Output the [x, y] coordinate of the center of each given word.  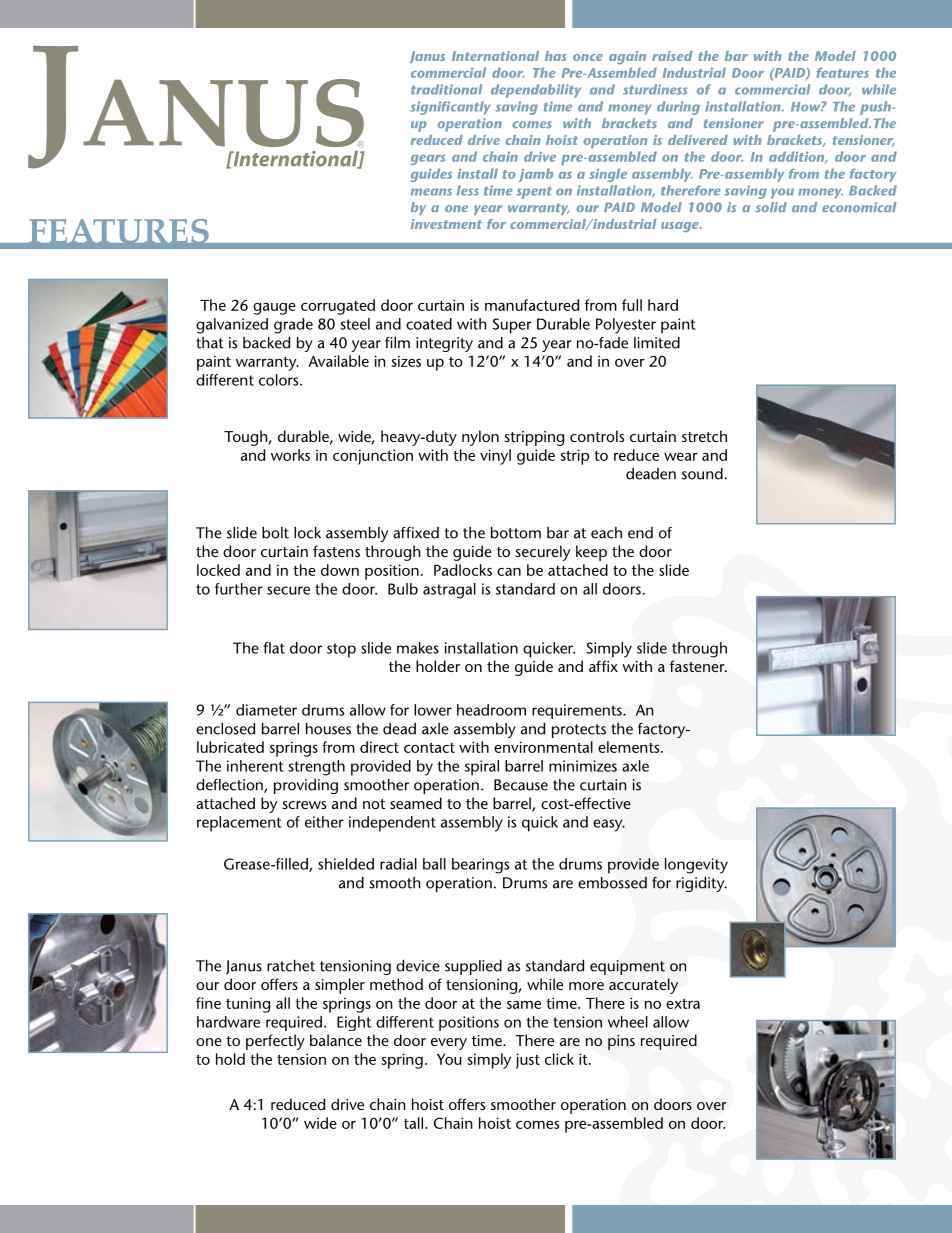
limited [657, 343]
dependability [536, 91]
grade [293, 326]
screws [304, 805]
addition [798, 157]
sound [702, 474]
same [524, 1005]
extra [683, 1004]
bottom [516, 533]
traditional [446, 89]
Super [512, 326]
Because [521, 785]
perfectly [275, 1042]
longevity [696, 866]
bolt [275, 533]
